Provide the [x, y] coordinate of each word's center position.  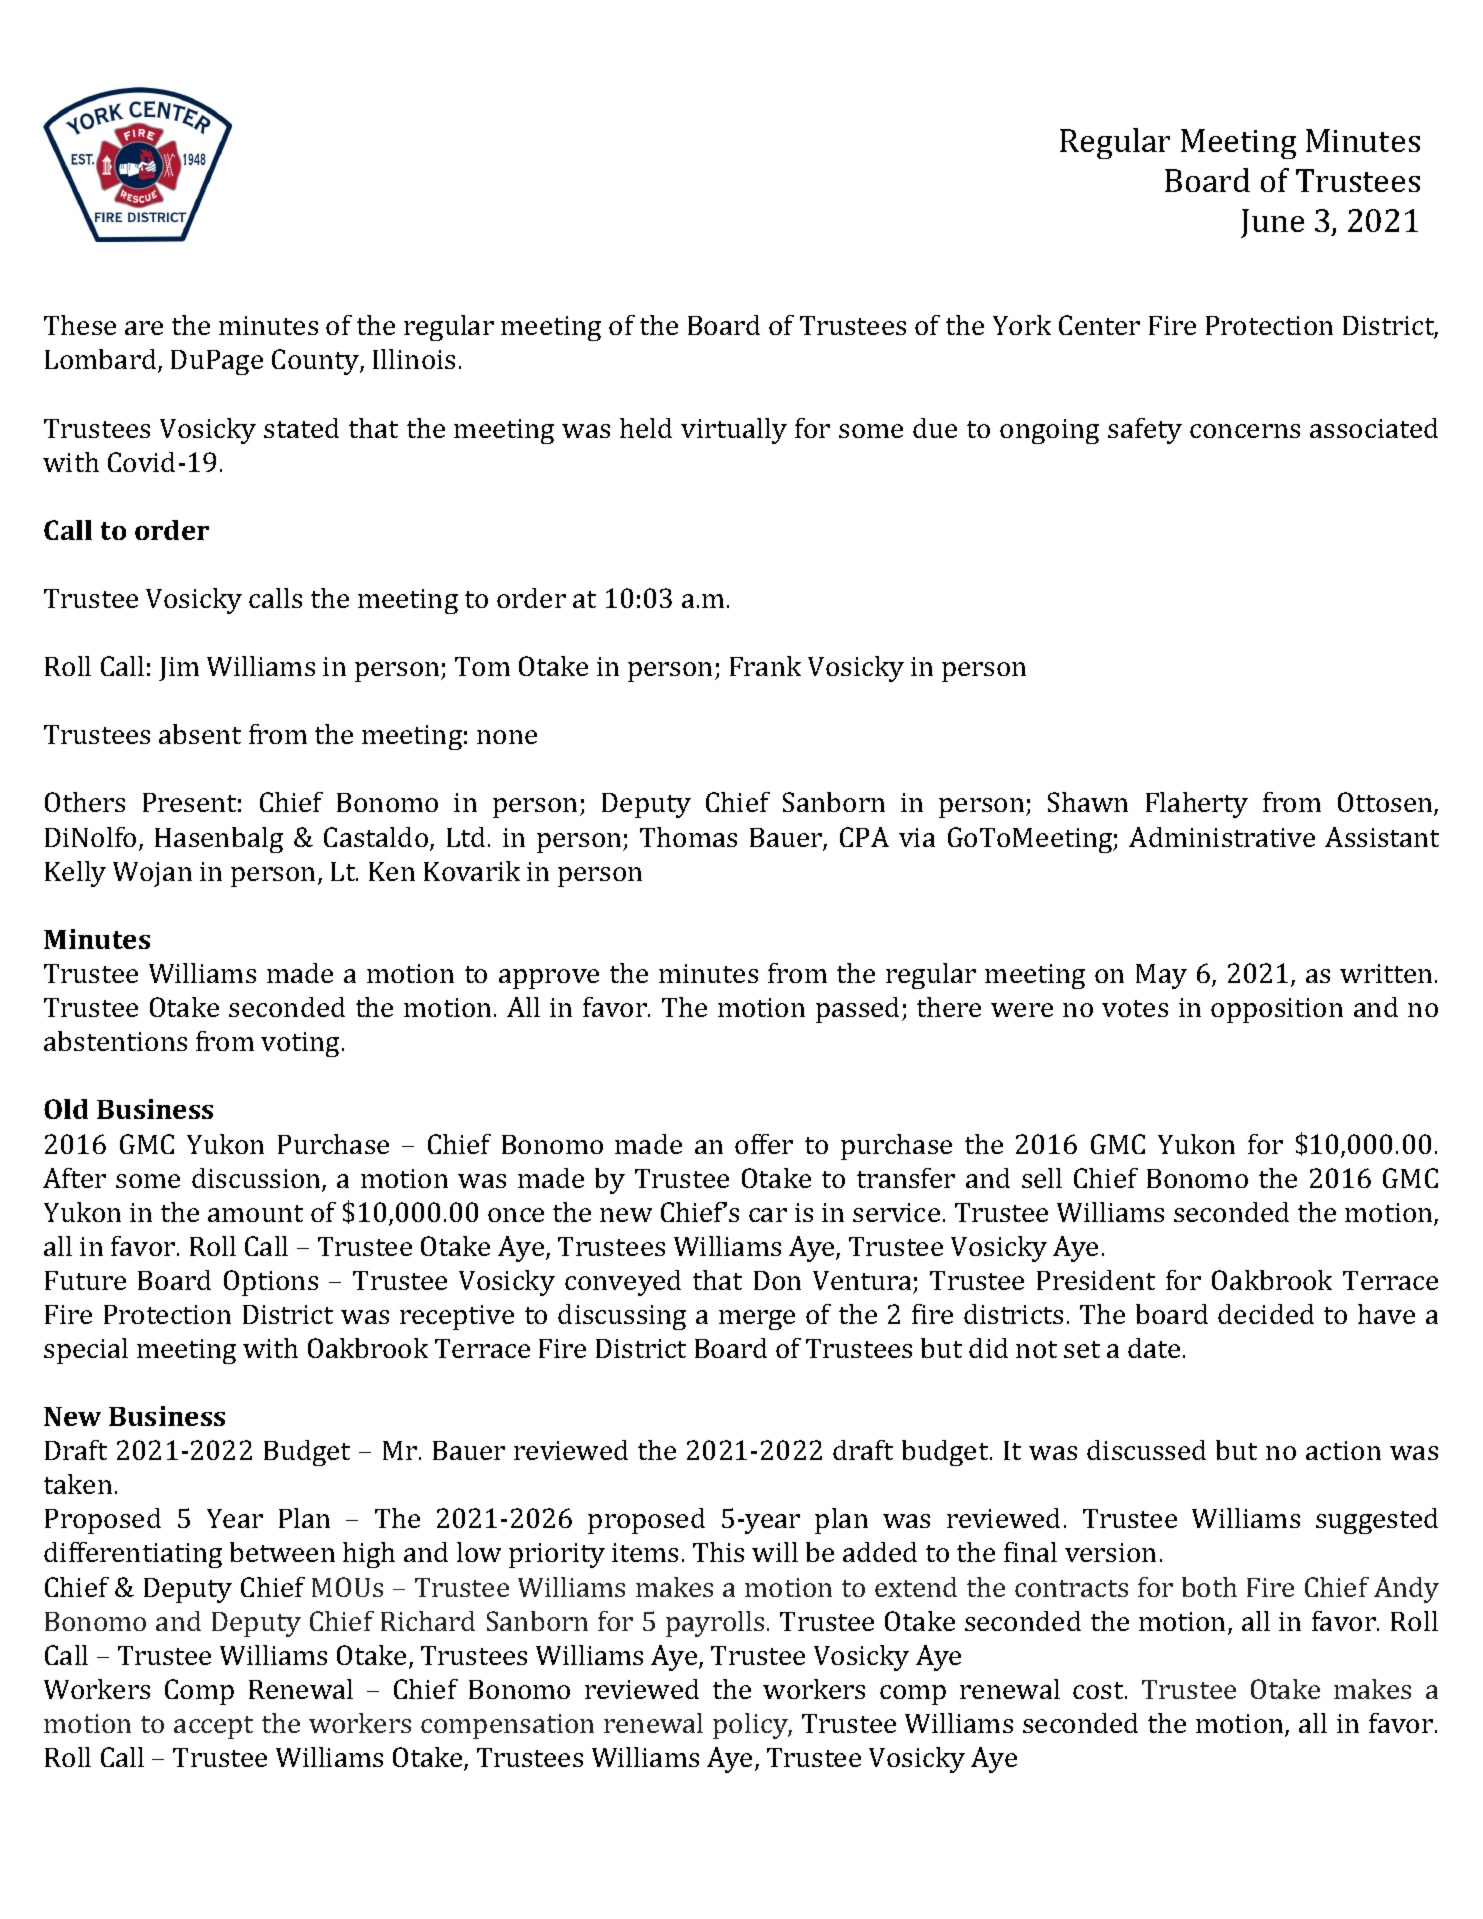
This [718, 1552]
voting [302, 1044]
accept [213, 1727]
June [1272, 223]
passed [857, 1010]
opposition [1277, 1010]
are [144, 328]
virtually [734, 431]
